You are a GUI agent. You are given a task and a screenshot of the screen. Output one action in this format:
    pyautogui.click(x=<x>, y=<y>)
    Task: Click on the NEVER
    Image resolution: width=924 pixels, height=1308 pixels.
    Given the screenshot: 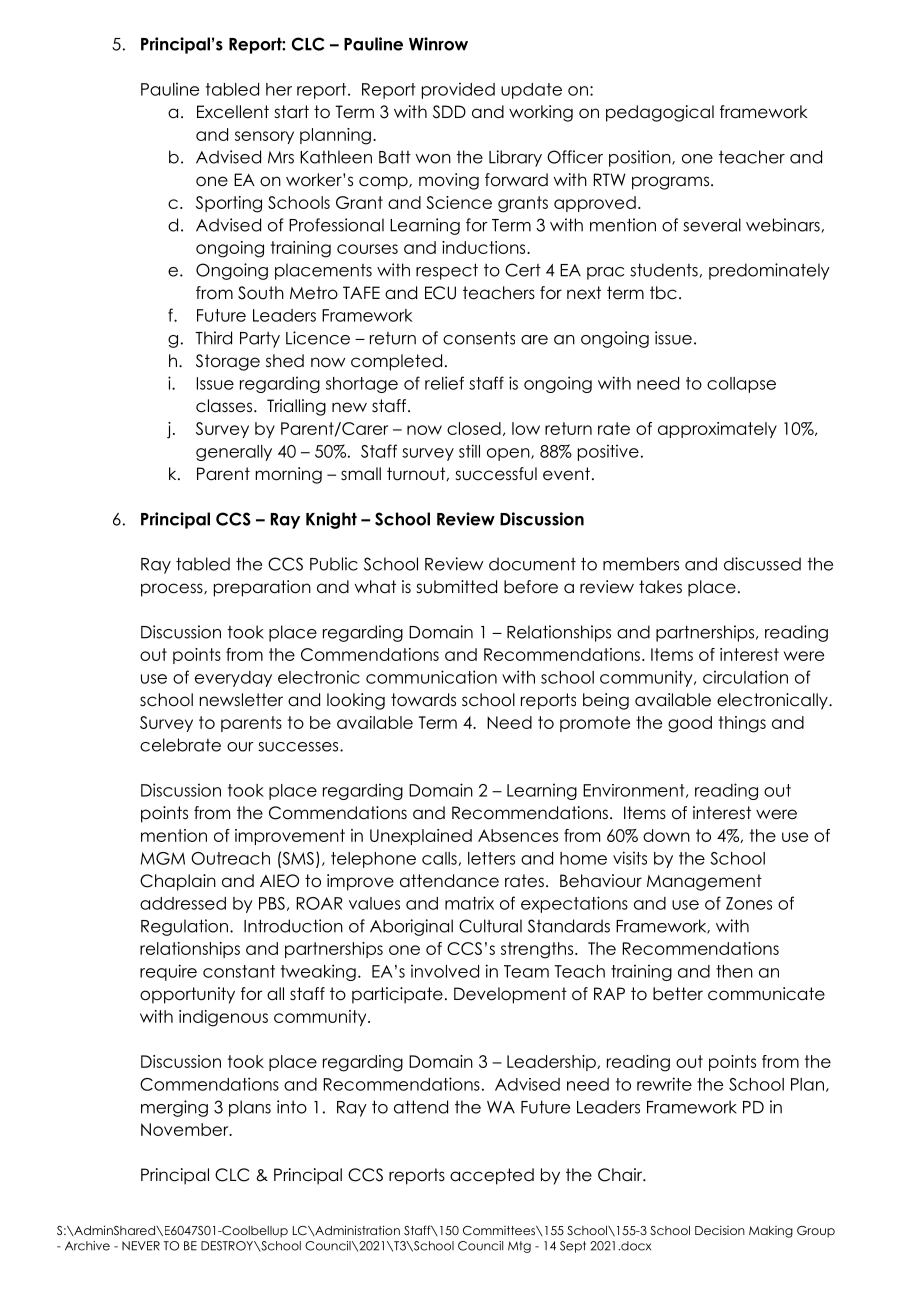 What is the action you would take?
    pyautogui.click(x=141, y=1246)
